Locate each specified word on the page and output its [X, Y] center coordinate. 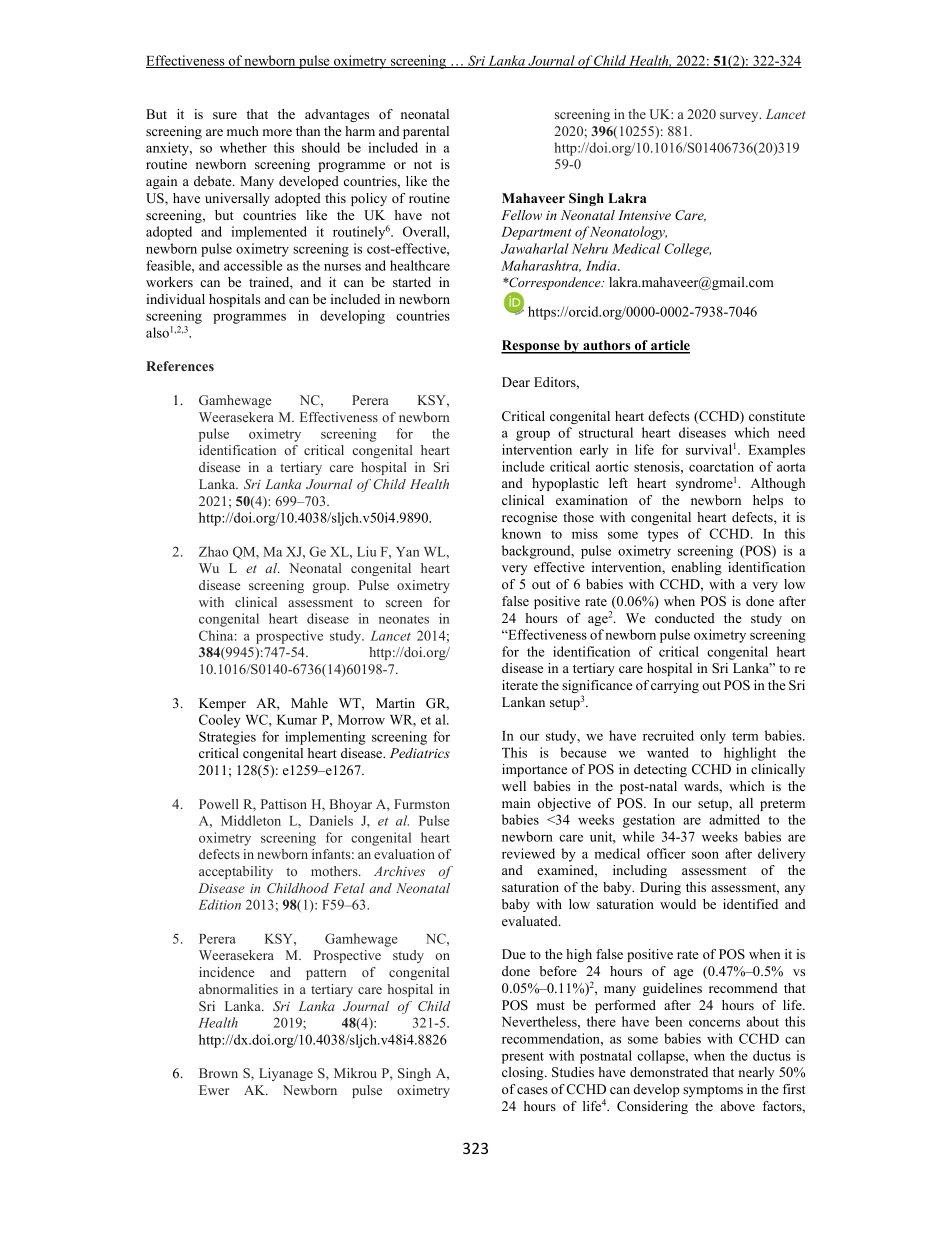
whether [243, 147]
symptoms [713, 1091]
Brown [218, 1073]
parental [426, 132]
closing [524, 1073]
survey [740, 117]
